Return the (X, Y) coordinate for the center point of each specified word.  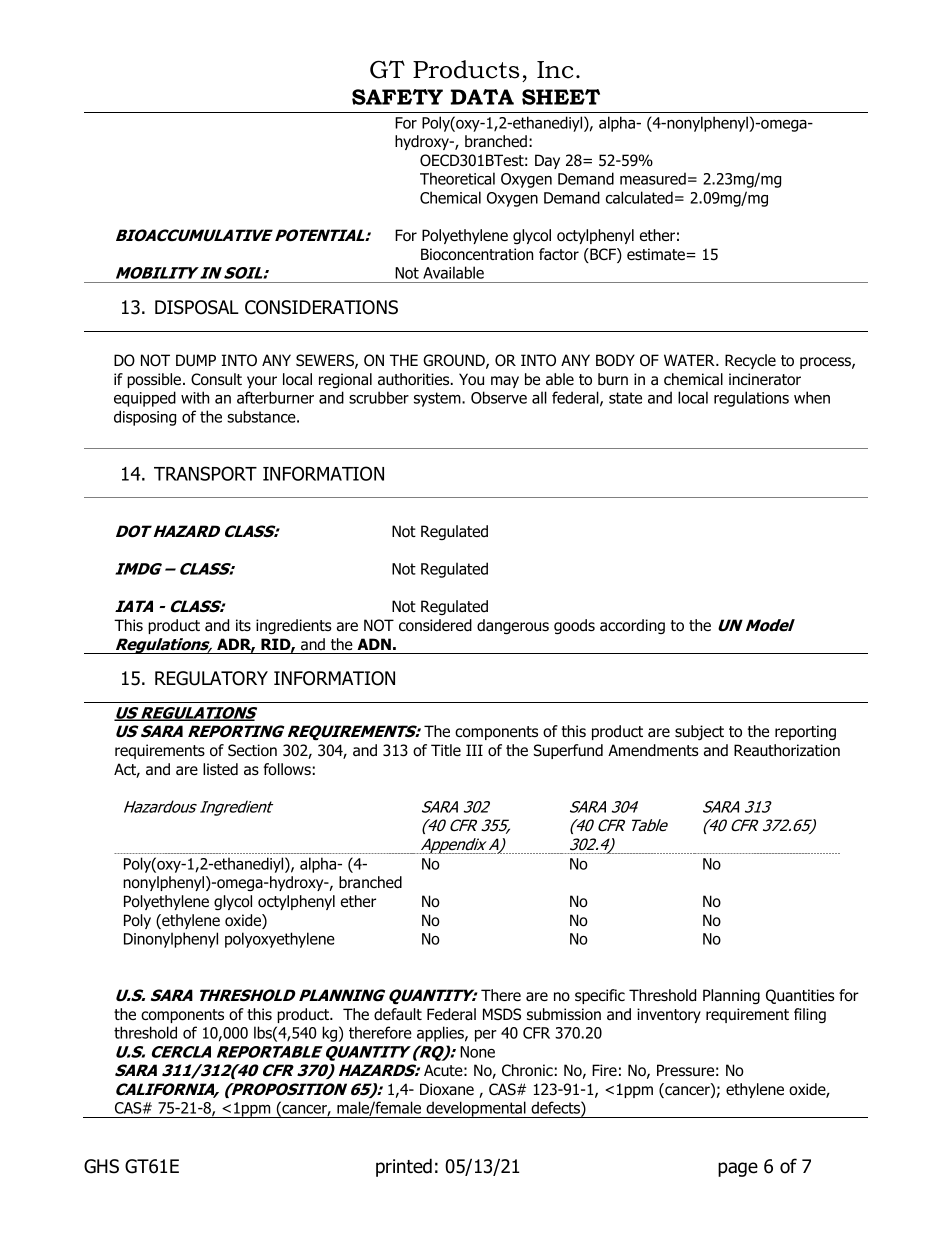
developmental (476, 1109)
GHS (101, 1166)
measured (653, 178)
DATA (482, 97)
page (738, 1169)
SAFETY (397, 97)
